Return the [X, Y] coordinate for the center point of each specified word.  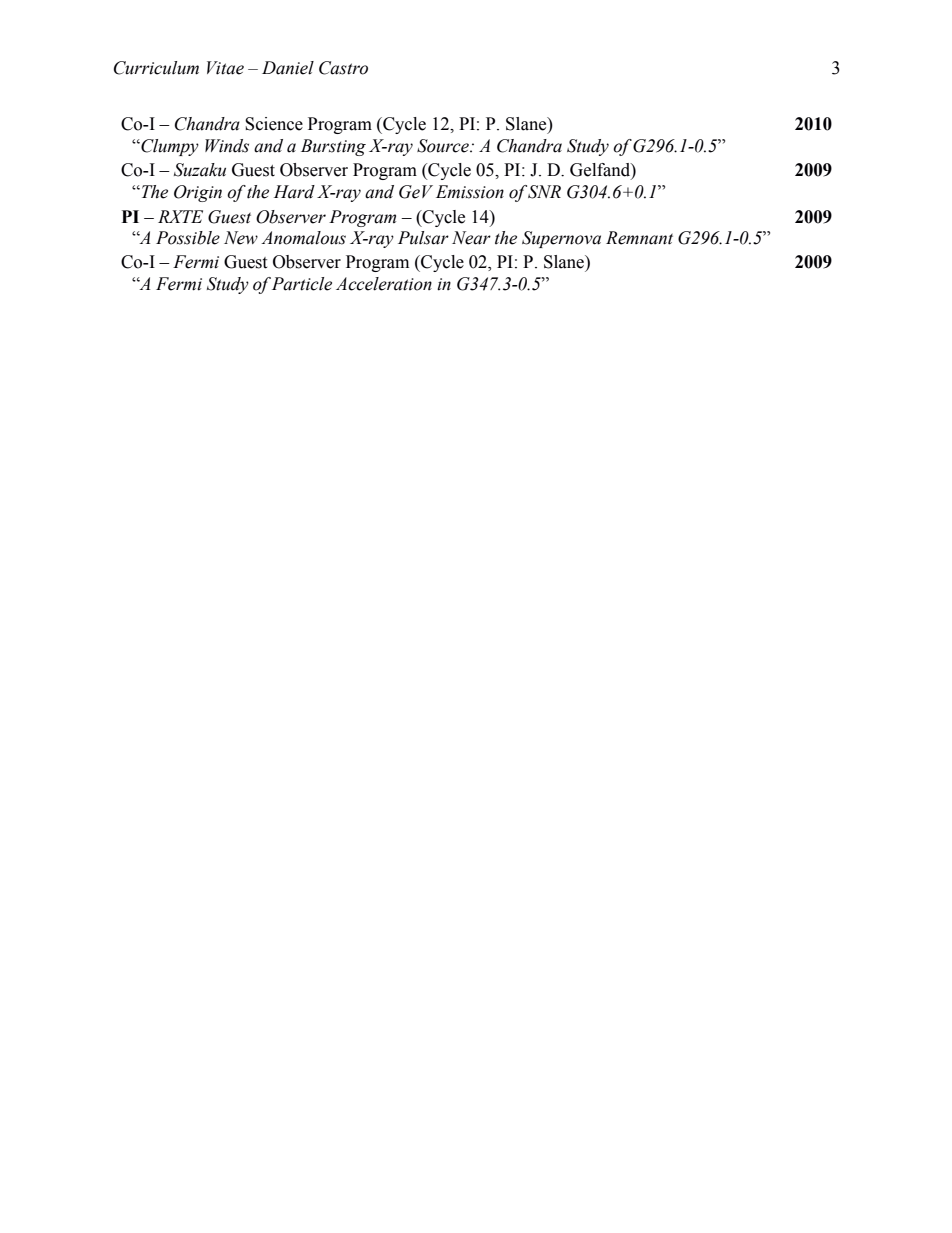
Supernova [561, 239]
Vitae [225, 68]
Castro [343, 68]
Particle [302, 284]
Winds [227, 146]
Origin [198, 193]
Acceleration [384, 284]
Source [444, 146]
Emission [470, 192]
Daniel [288, 68]
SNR [544, 192]
